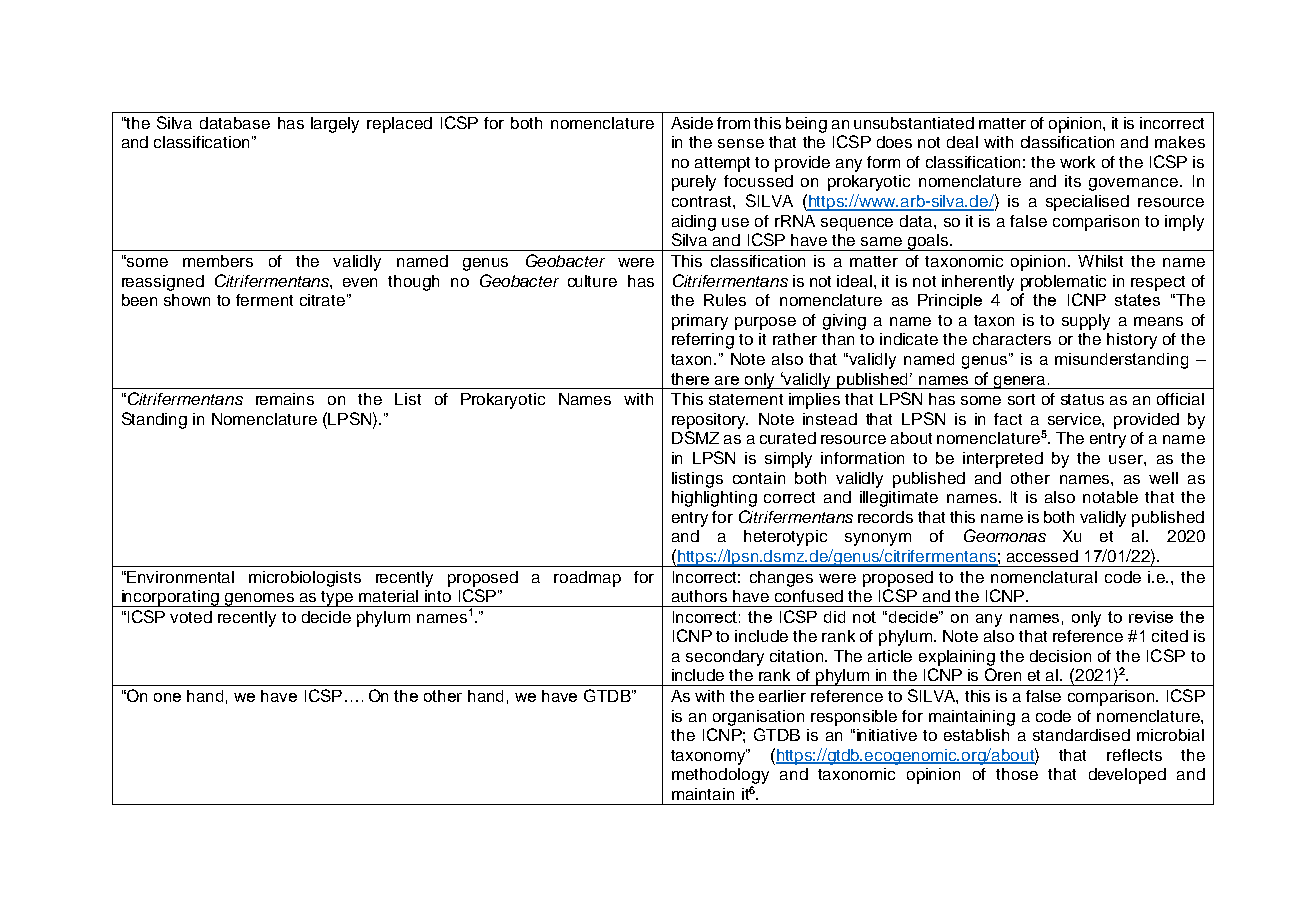  I want to click on one, so click(167, 697).
